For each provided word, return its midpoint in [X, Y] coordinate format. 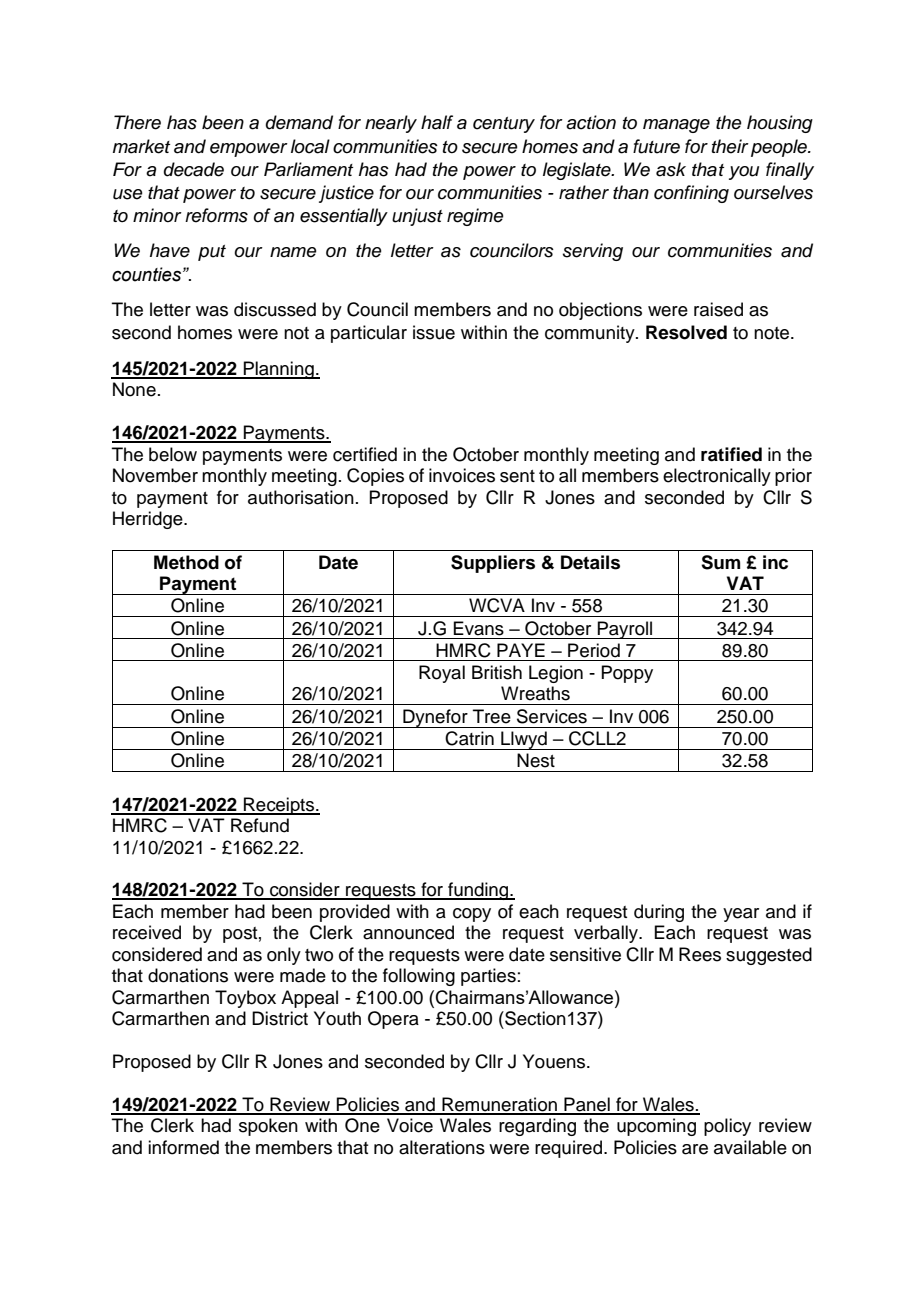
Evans [478, 628]
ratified [731, 454]
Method [186, 562]
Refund [260, 825]
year [741, 915]
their [730, 146]
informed [183, 1147]
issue [434, 332]
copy [472, 915]
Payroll [625, 630]
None [134, 389]
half [437, 122]
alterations [442, 1147]
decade [194, 169]
